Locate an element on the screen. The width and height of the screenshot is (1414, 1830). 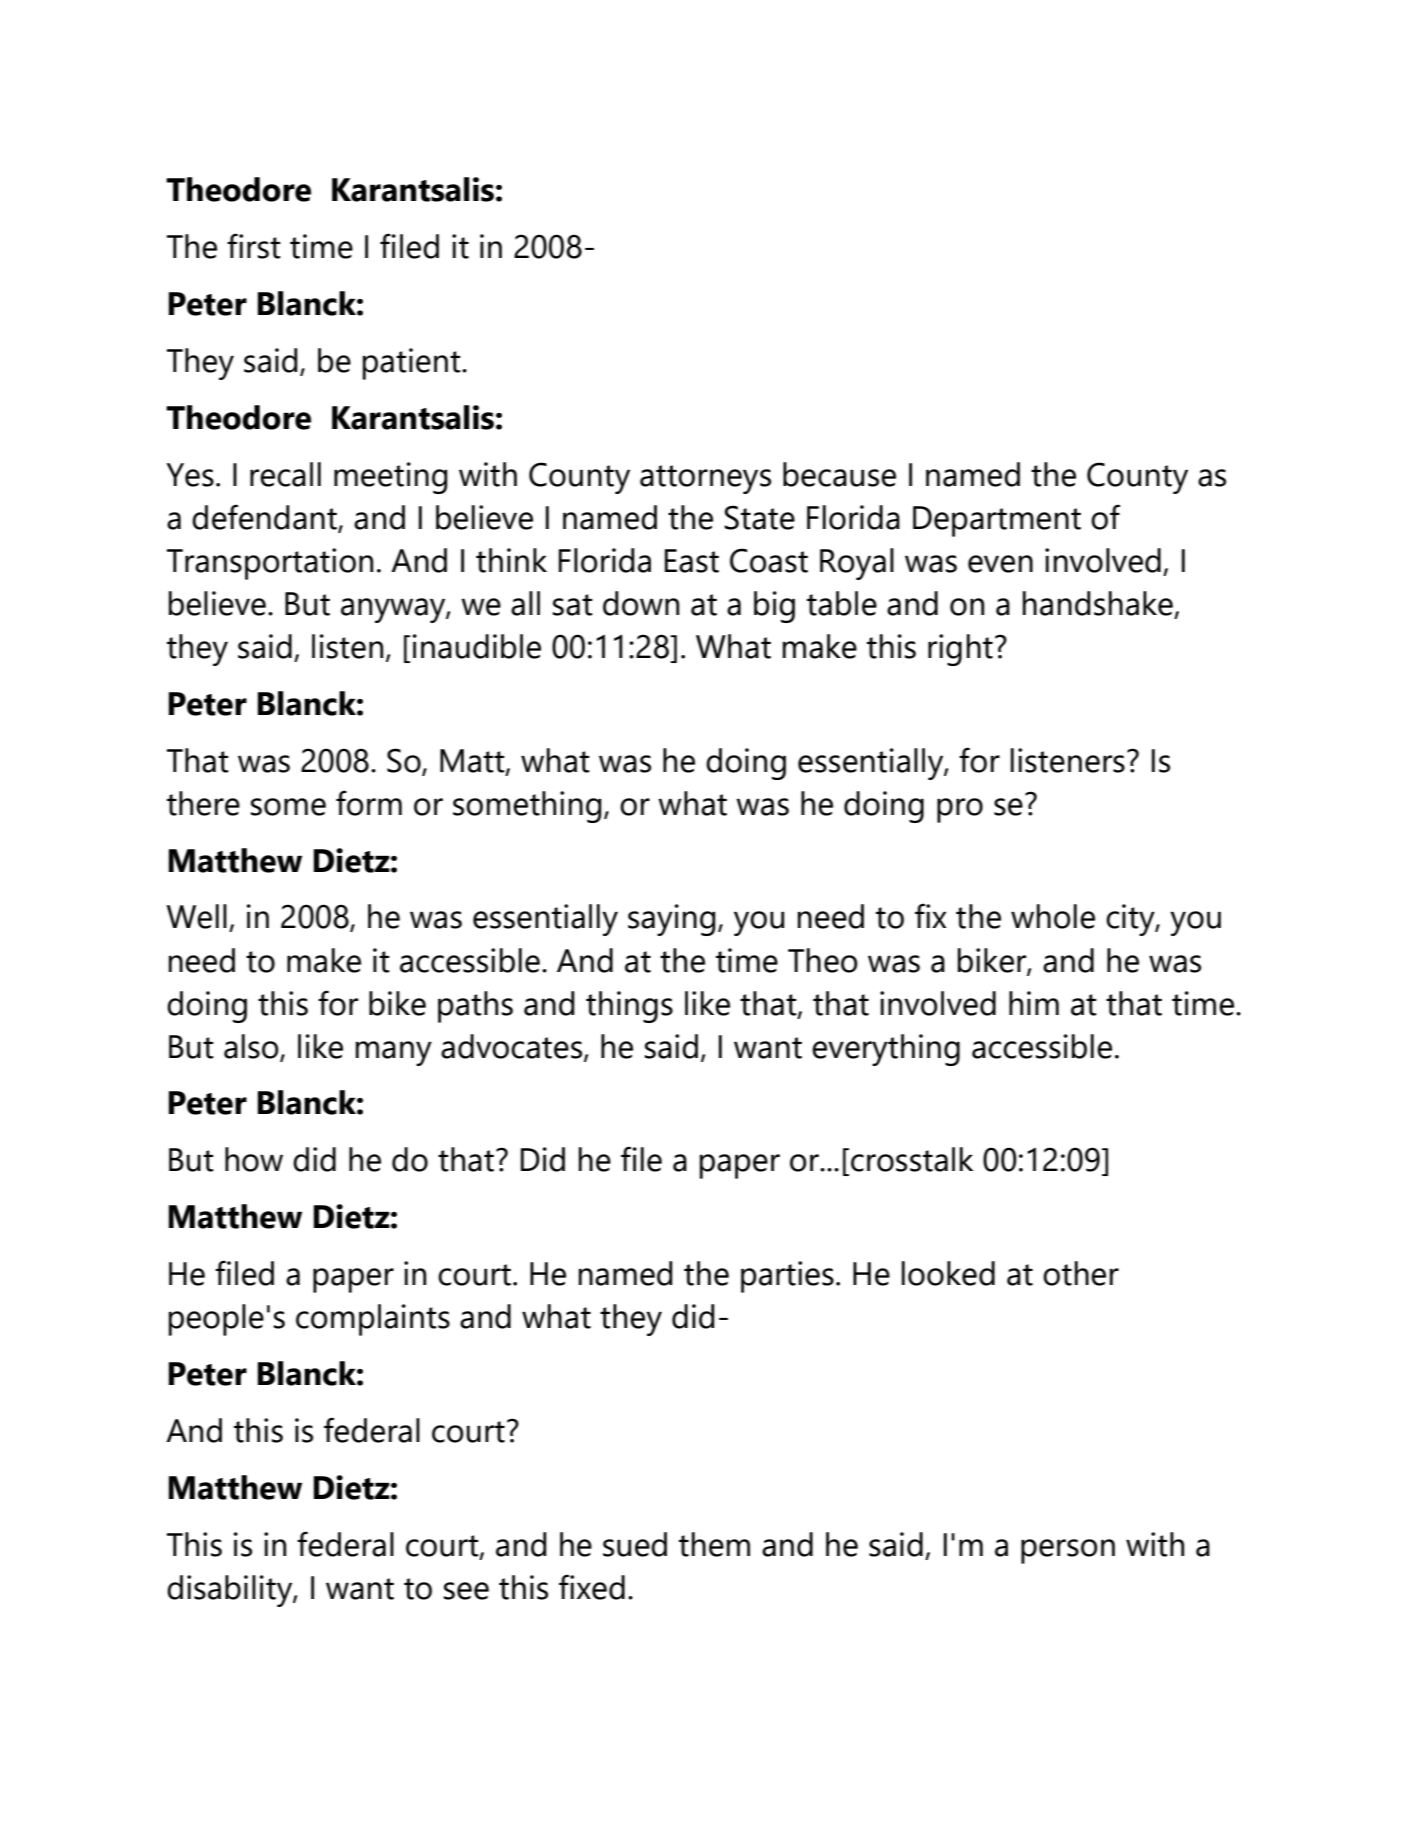
saying is located at coordinates (672, 920).
